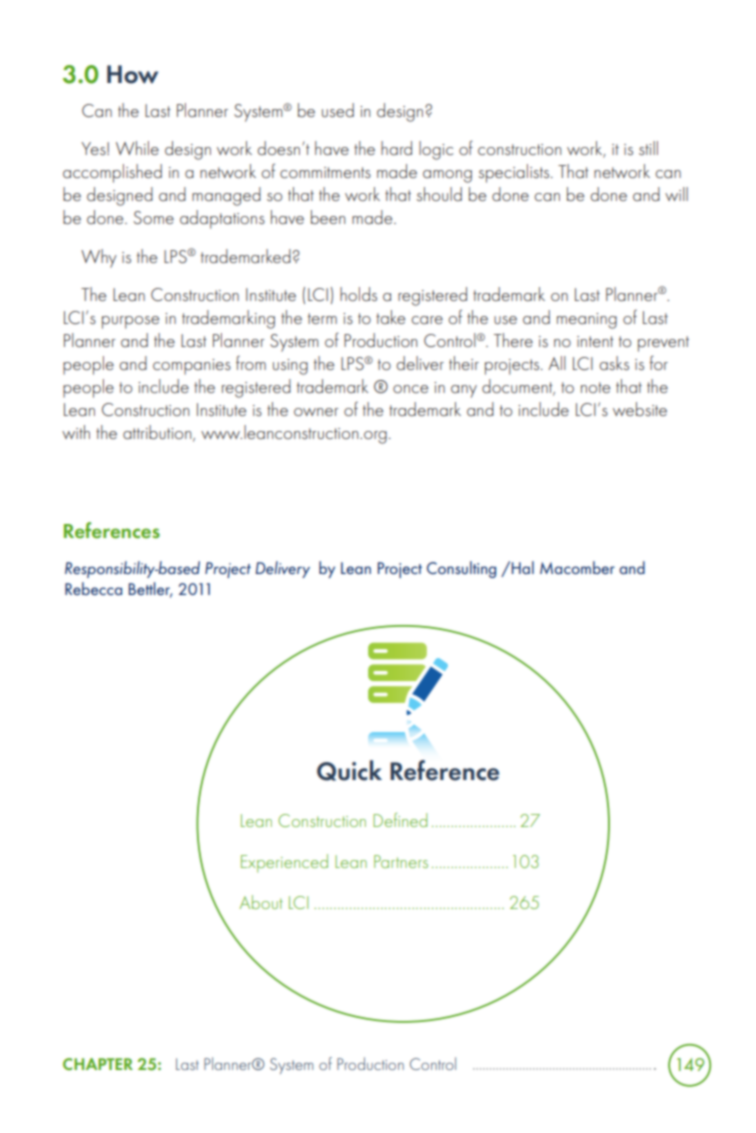 The height and width of the screenshot is (1133, 756). What do you see at coordinates (461, 569) in the screenshot?
I see `Consulting` at bounding box center [461, 569].
